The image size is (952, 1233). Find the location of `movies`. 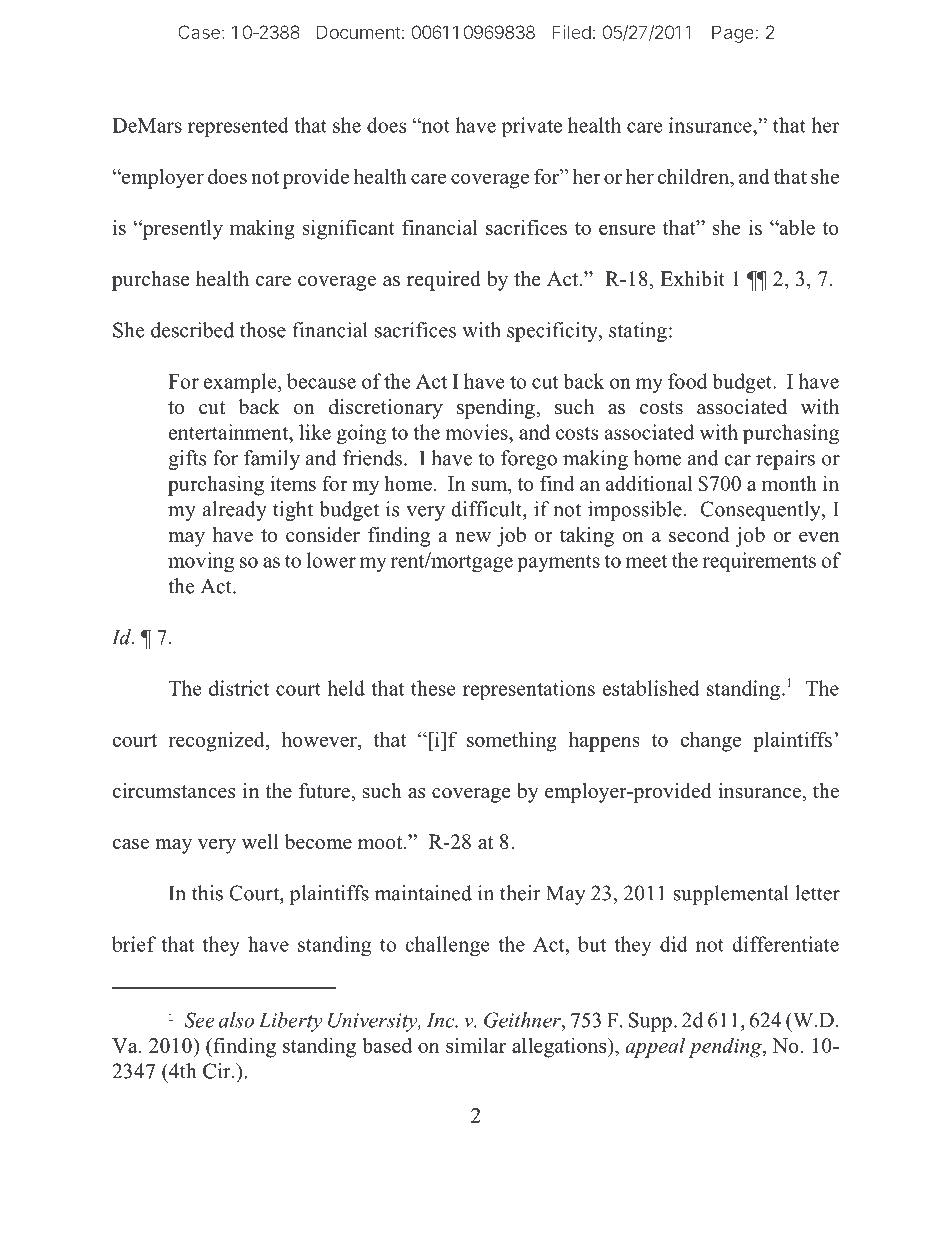

movies is located at coordinates (477, 432).
